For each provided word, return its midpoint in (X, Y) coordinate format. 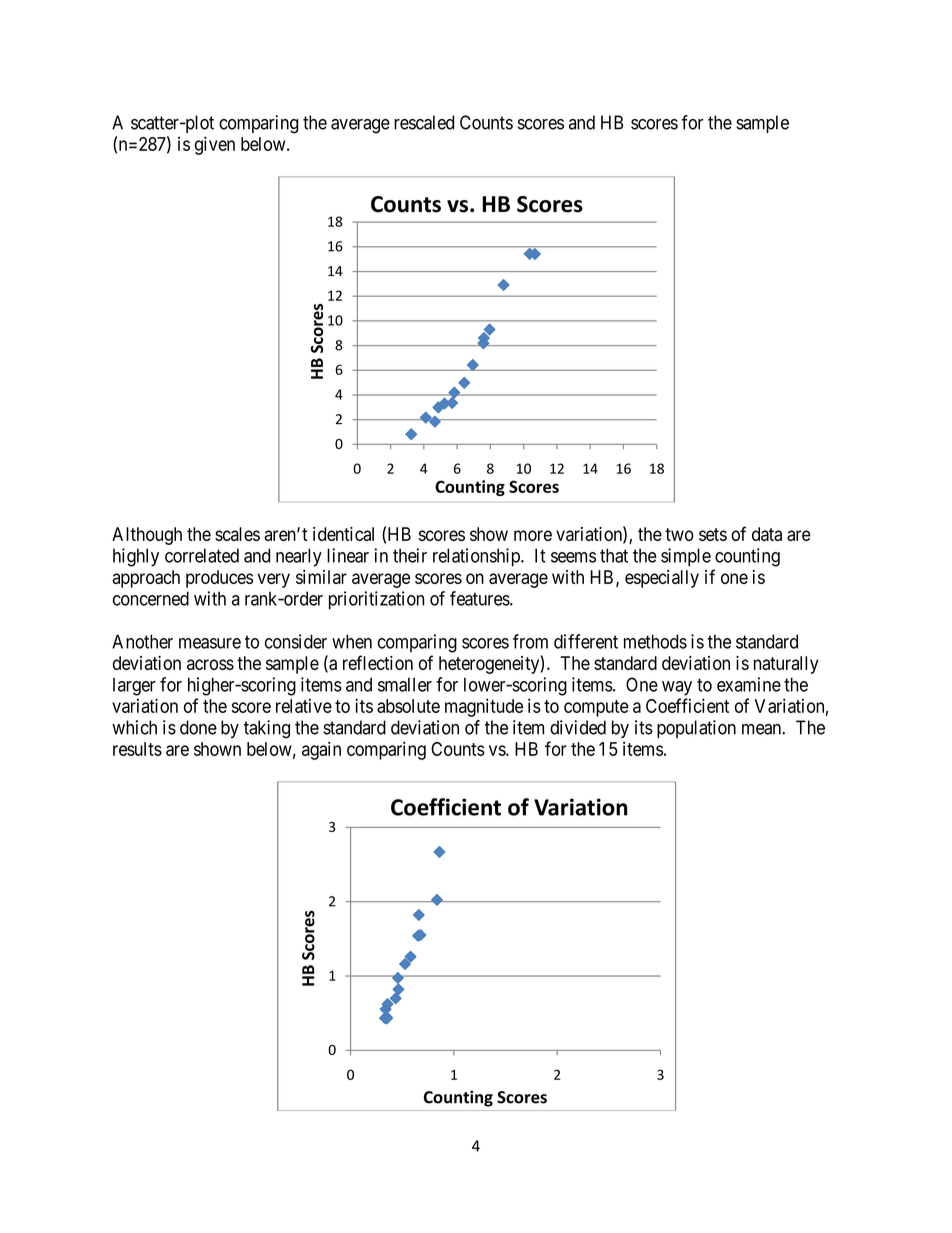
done (198, 727)
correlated (202, 555)
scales (237, 534)
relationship (477, 557)
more (533, 535)
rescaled (424, 122)
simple (686, 557)
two (679, 534)
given (215, 145)
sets (713, 534)
